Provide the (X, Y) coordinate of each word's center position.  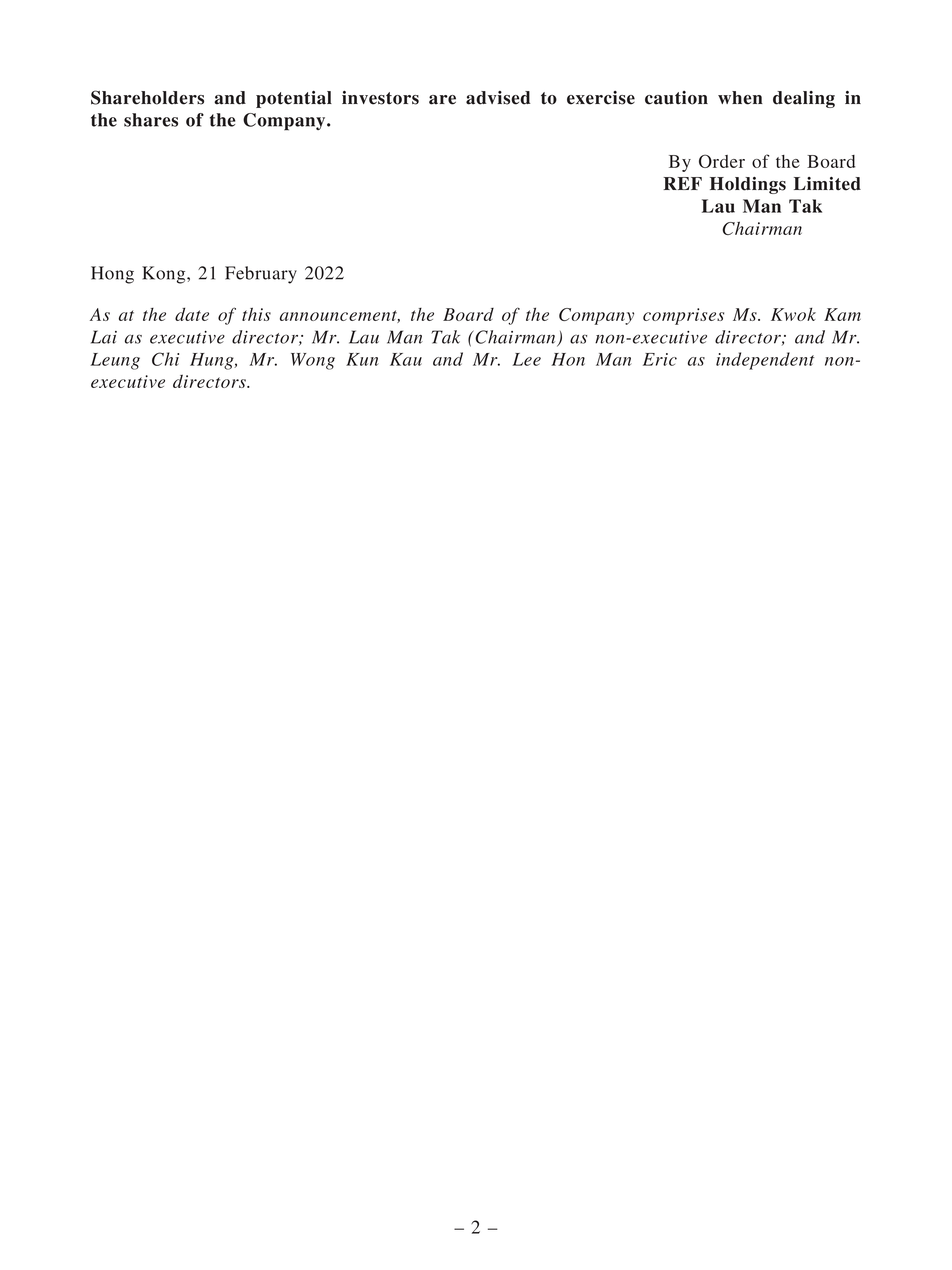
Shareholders (147, 97)
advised (498, 98)
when (740, 98)
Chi (165, 359)
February (261, 275)
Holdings (748, 185)
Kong (165, 275)
